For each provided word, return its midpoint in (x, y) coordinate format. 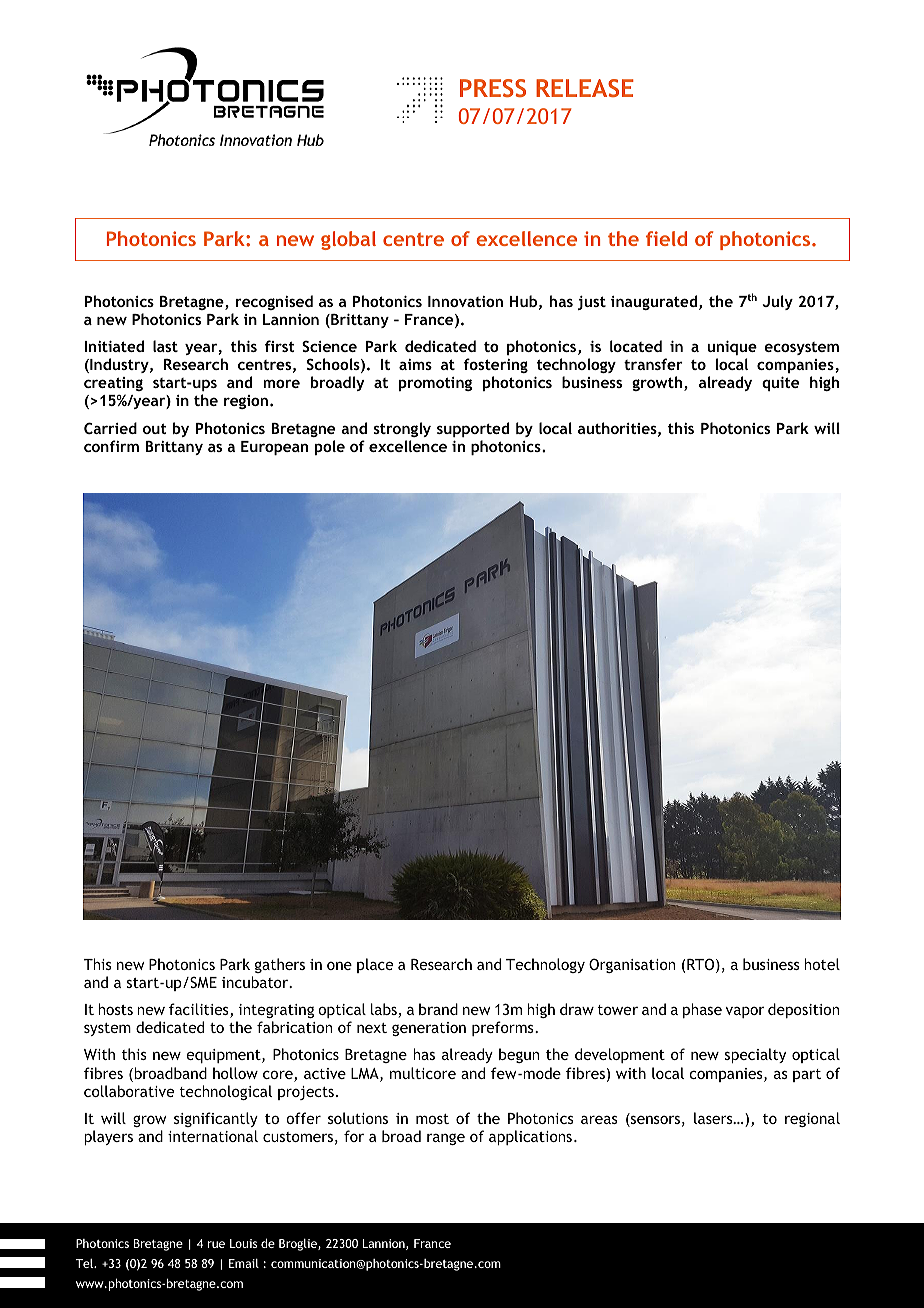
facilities (200, 1010)
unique (732, 348)
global (348, 240)
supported (473, 429)
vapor (745, 1012)
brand (438, 1009)
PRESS (493, 88)
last (165, 346)
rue (216, 1244)
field (666, 238)
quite (780, 384)
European (274, 448)
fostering (495, 367)
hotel (822, 964)
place (375, 965)
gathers (280, 965)
